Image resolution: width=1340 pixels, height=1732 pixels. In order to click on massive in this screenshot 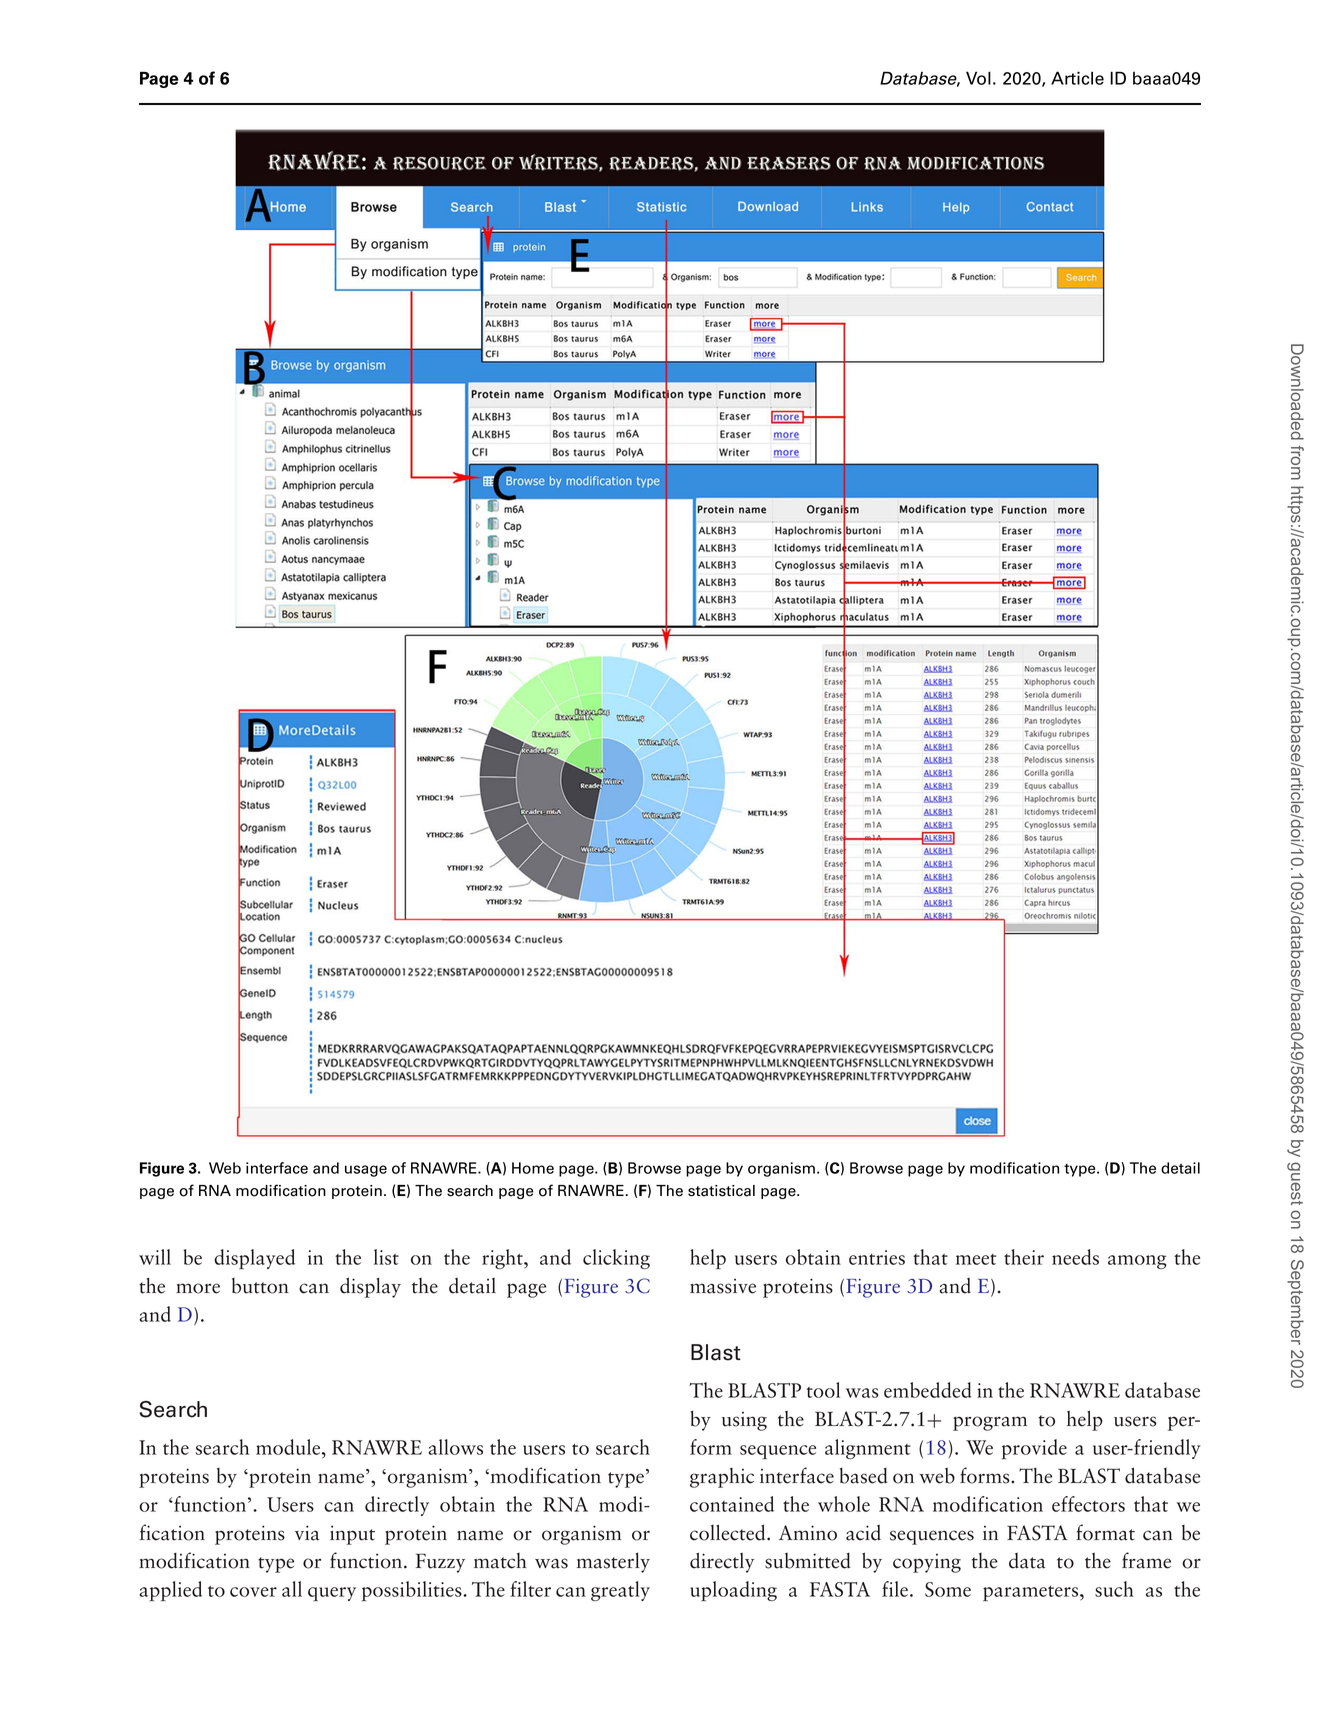, I will do `click(723, 1286)`.
